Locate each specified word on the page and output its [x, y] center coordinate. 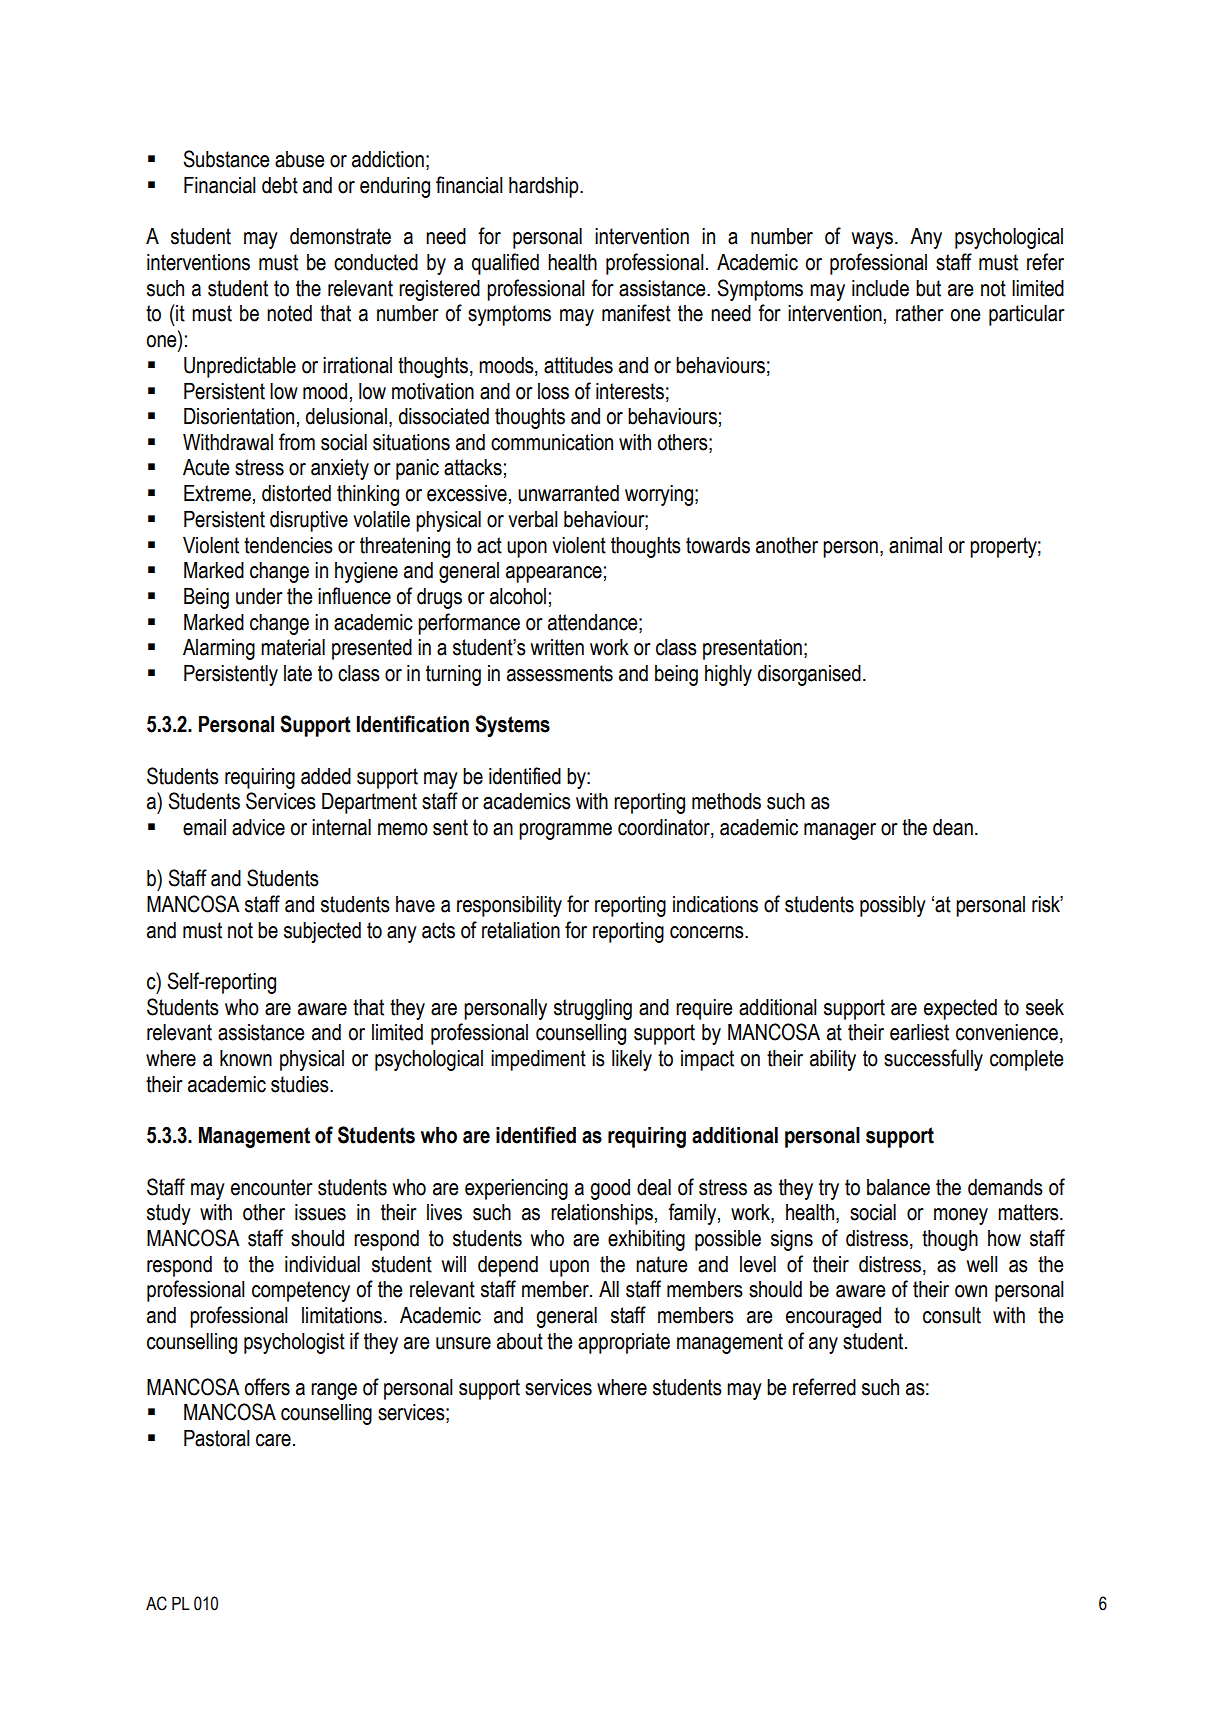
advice [258, 827]
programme [565, 831]
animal [915, 545]
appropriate [624, 1343]
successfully [933, 1060]
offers [267, 1387]
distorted [296, 493]
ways [872, 240]
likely [632, 1060]
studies [301, 1084]
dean [953, 827]
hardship [545, 187]
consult [952, 1315]
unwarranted [568, 493]
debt [280, 185]
